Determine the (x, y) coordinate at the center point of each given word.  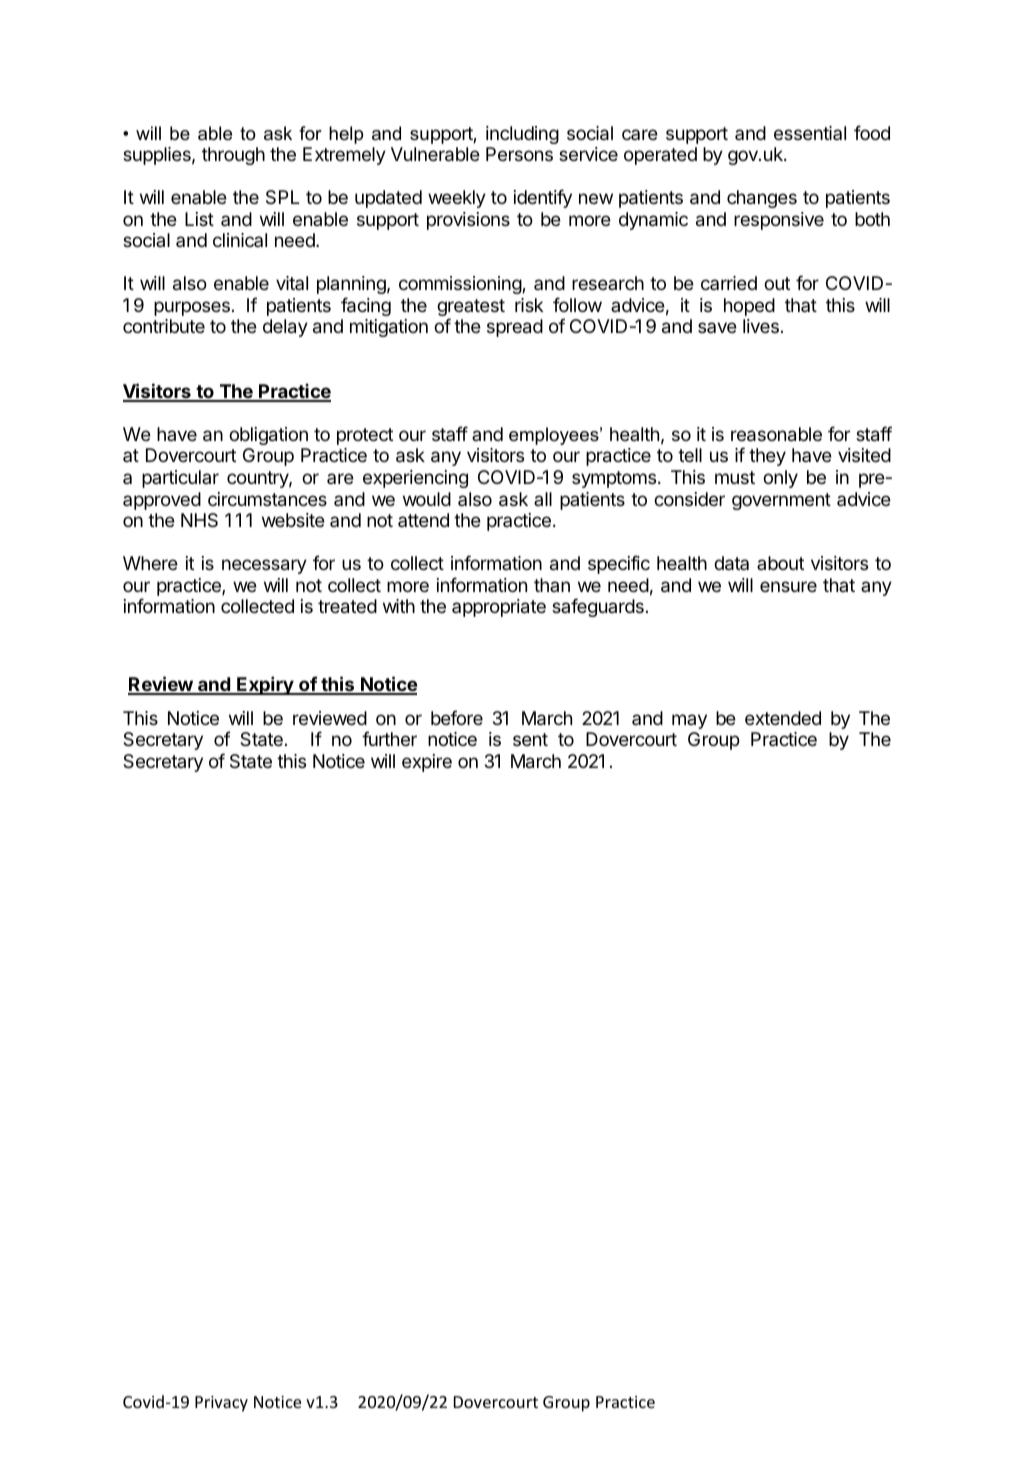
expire (427, 763)
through (233, 156)
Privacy (221, 1404)
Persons (519, 154)
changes (762, 199)
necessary (264, 566)
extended (783, 718)
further (389, 738)
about (780, 563)
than (552, 585)
